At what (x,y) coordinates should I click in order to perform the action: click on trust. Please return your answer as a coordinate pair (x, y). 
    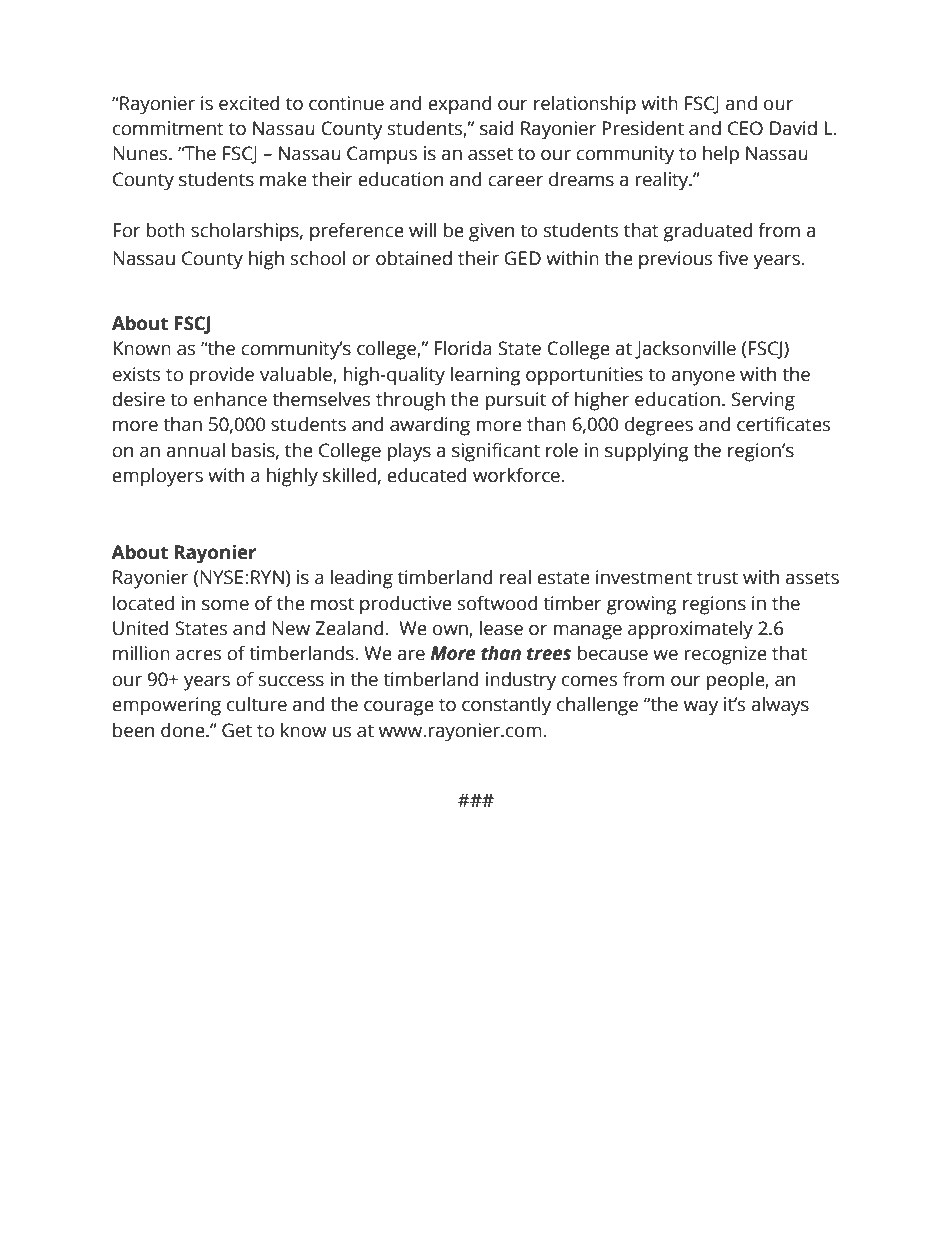
    Looking at the image, I should click on (717, 578).
